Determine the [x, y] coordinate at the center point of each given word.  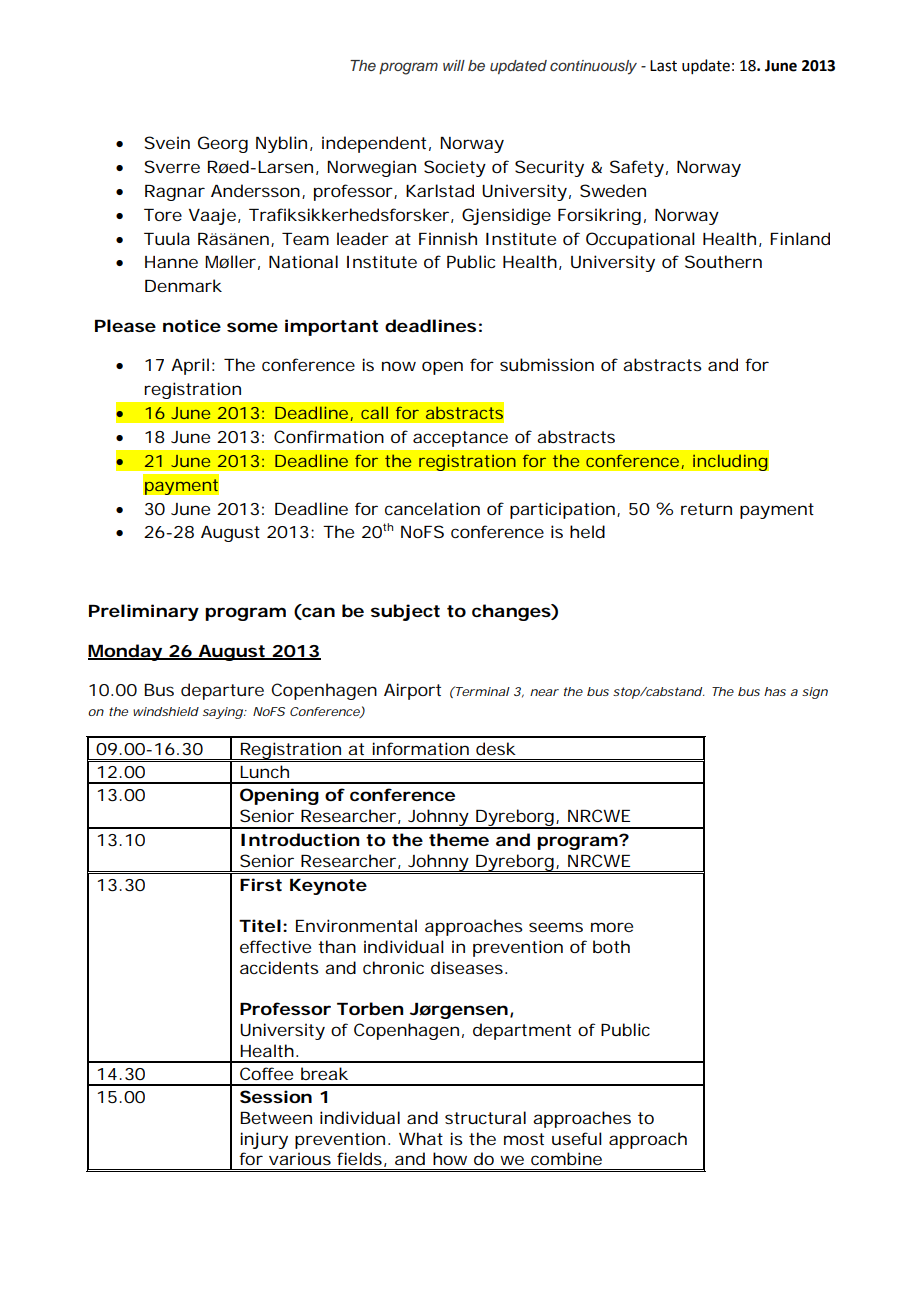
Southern [723, 261]
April [190, 366]
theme [459, 839]
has [775, 691]
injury [264, 1140]
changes [512, 612]
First [261, 884]
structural [485, 1117]
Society [455, 168]
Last [663, 66]
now [399, 366]
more [612, 927]
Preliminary [144, 612]
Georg [223, 144]
